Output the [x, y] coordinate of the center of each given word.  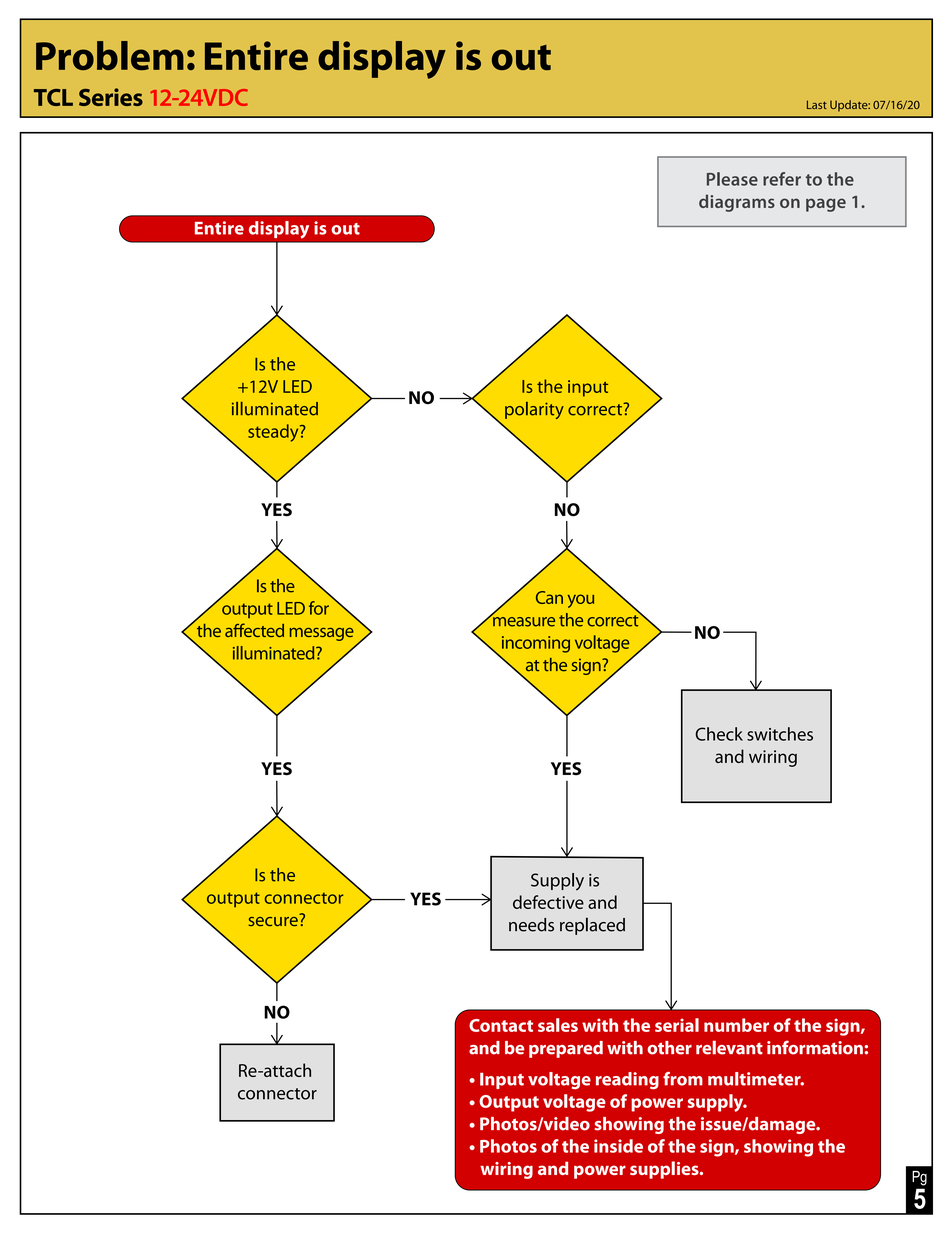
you [581, 601]
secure [274, 920]
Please [732, 179]
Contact [501, 1025]
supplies [665, 1170]
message [322, 634]
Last [817, 104]
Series [111, 97]
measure [523, 621]
